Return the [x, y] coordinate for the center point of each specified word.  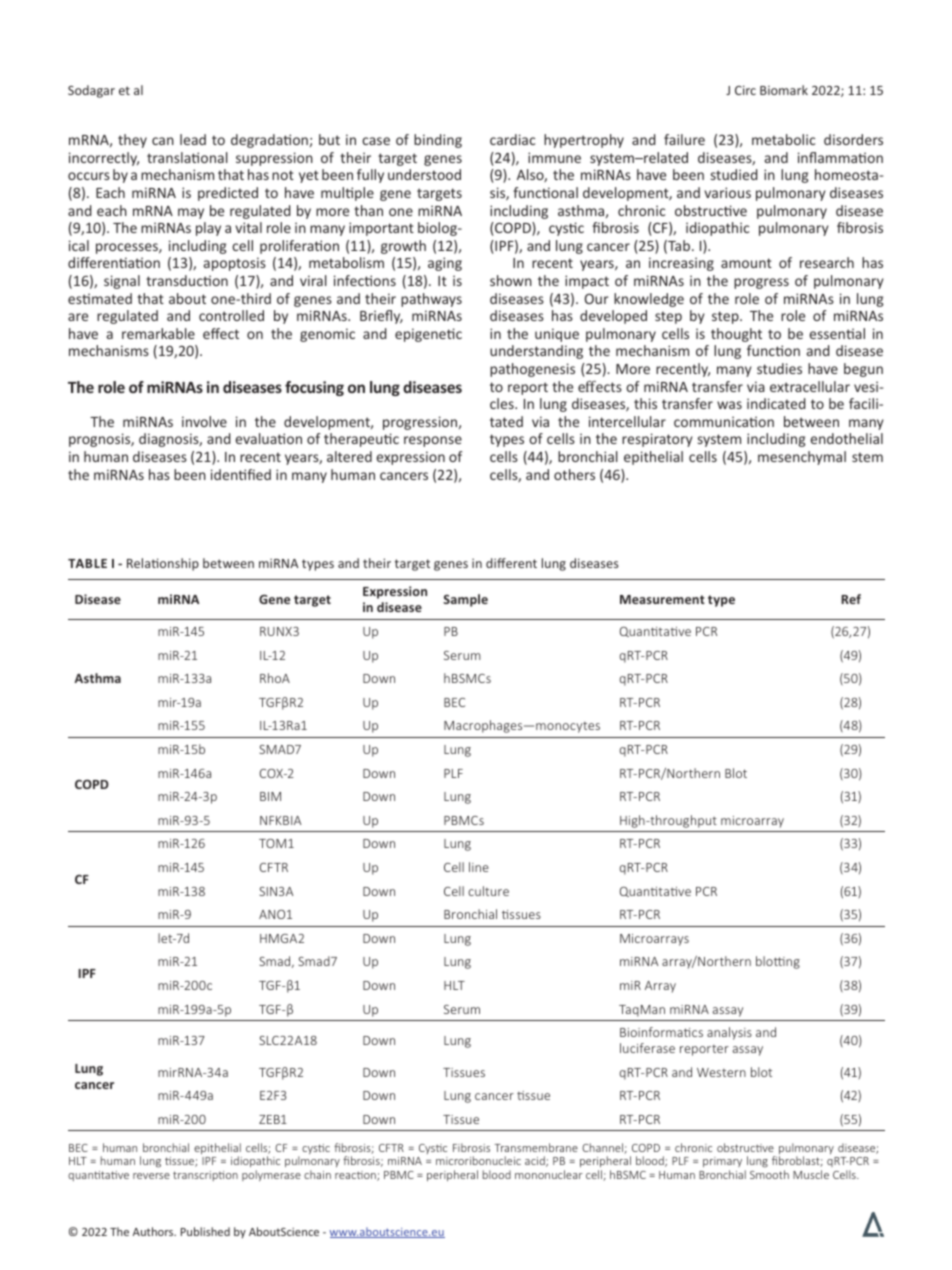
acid [536, 1161]
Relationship [163, 564]
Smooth [769, 1174]
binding [438, 141]
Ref [851, 599]
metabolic [783, 139]
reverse [151, 1176]
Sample [465, 600]
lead [193, 139]
